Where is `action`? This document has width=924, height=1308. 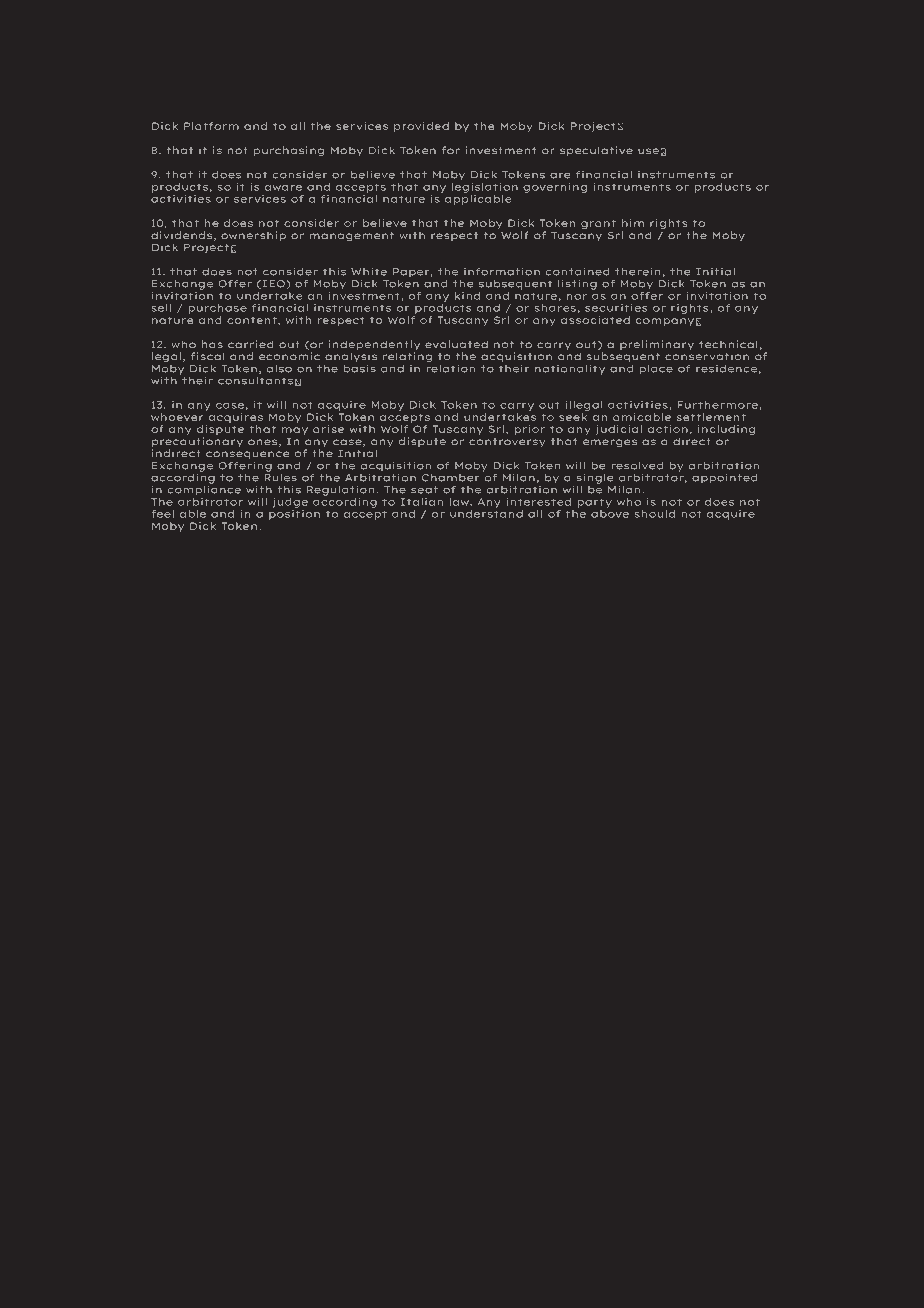 action is located at coordinates (668, 429).
